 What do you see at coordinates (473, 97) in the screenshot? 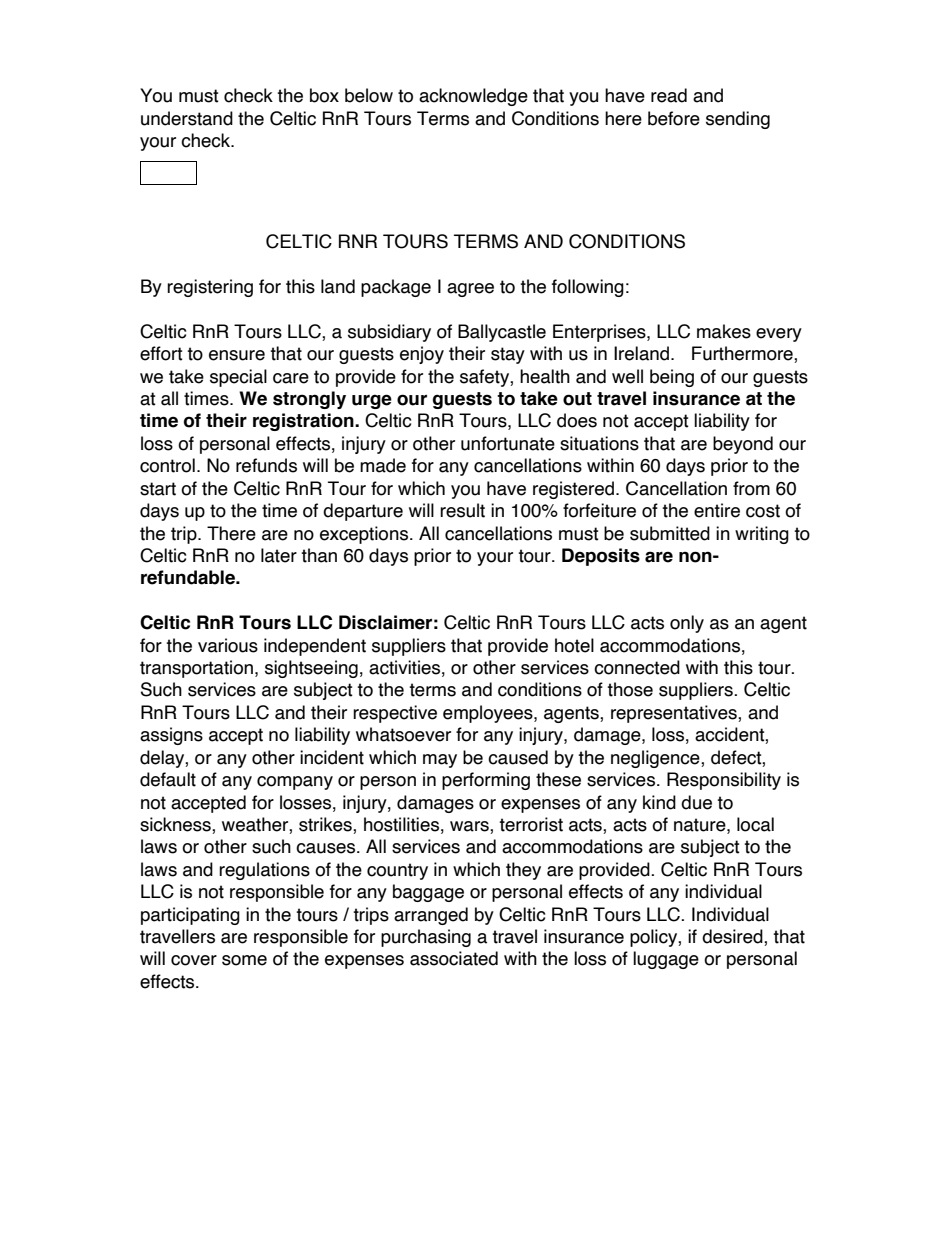
I see `acknowledge` at bounding box center [473, 97].
